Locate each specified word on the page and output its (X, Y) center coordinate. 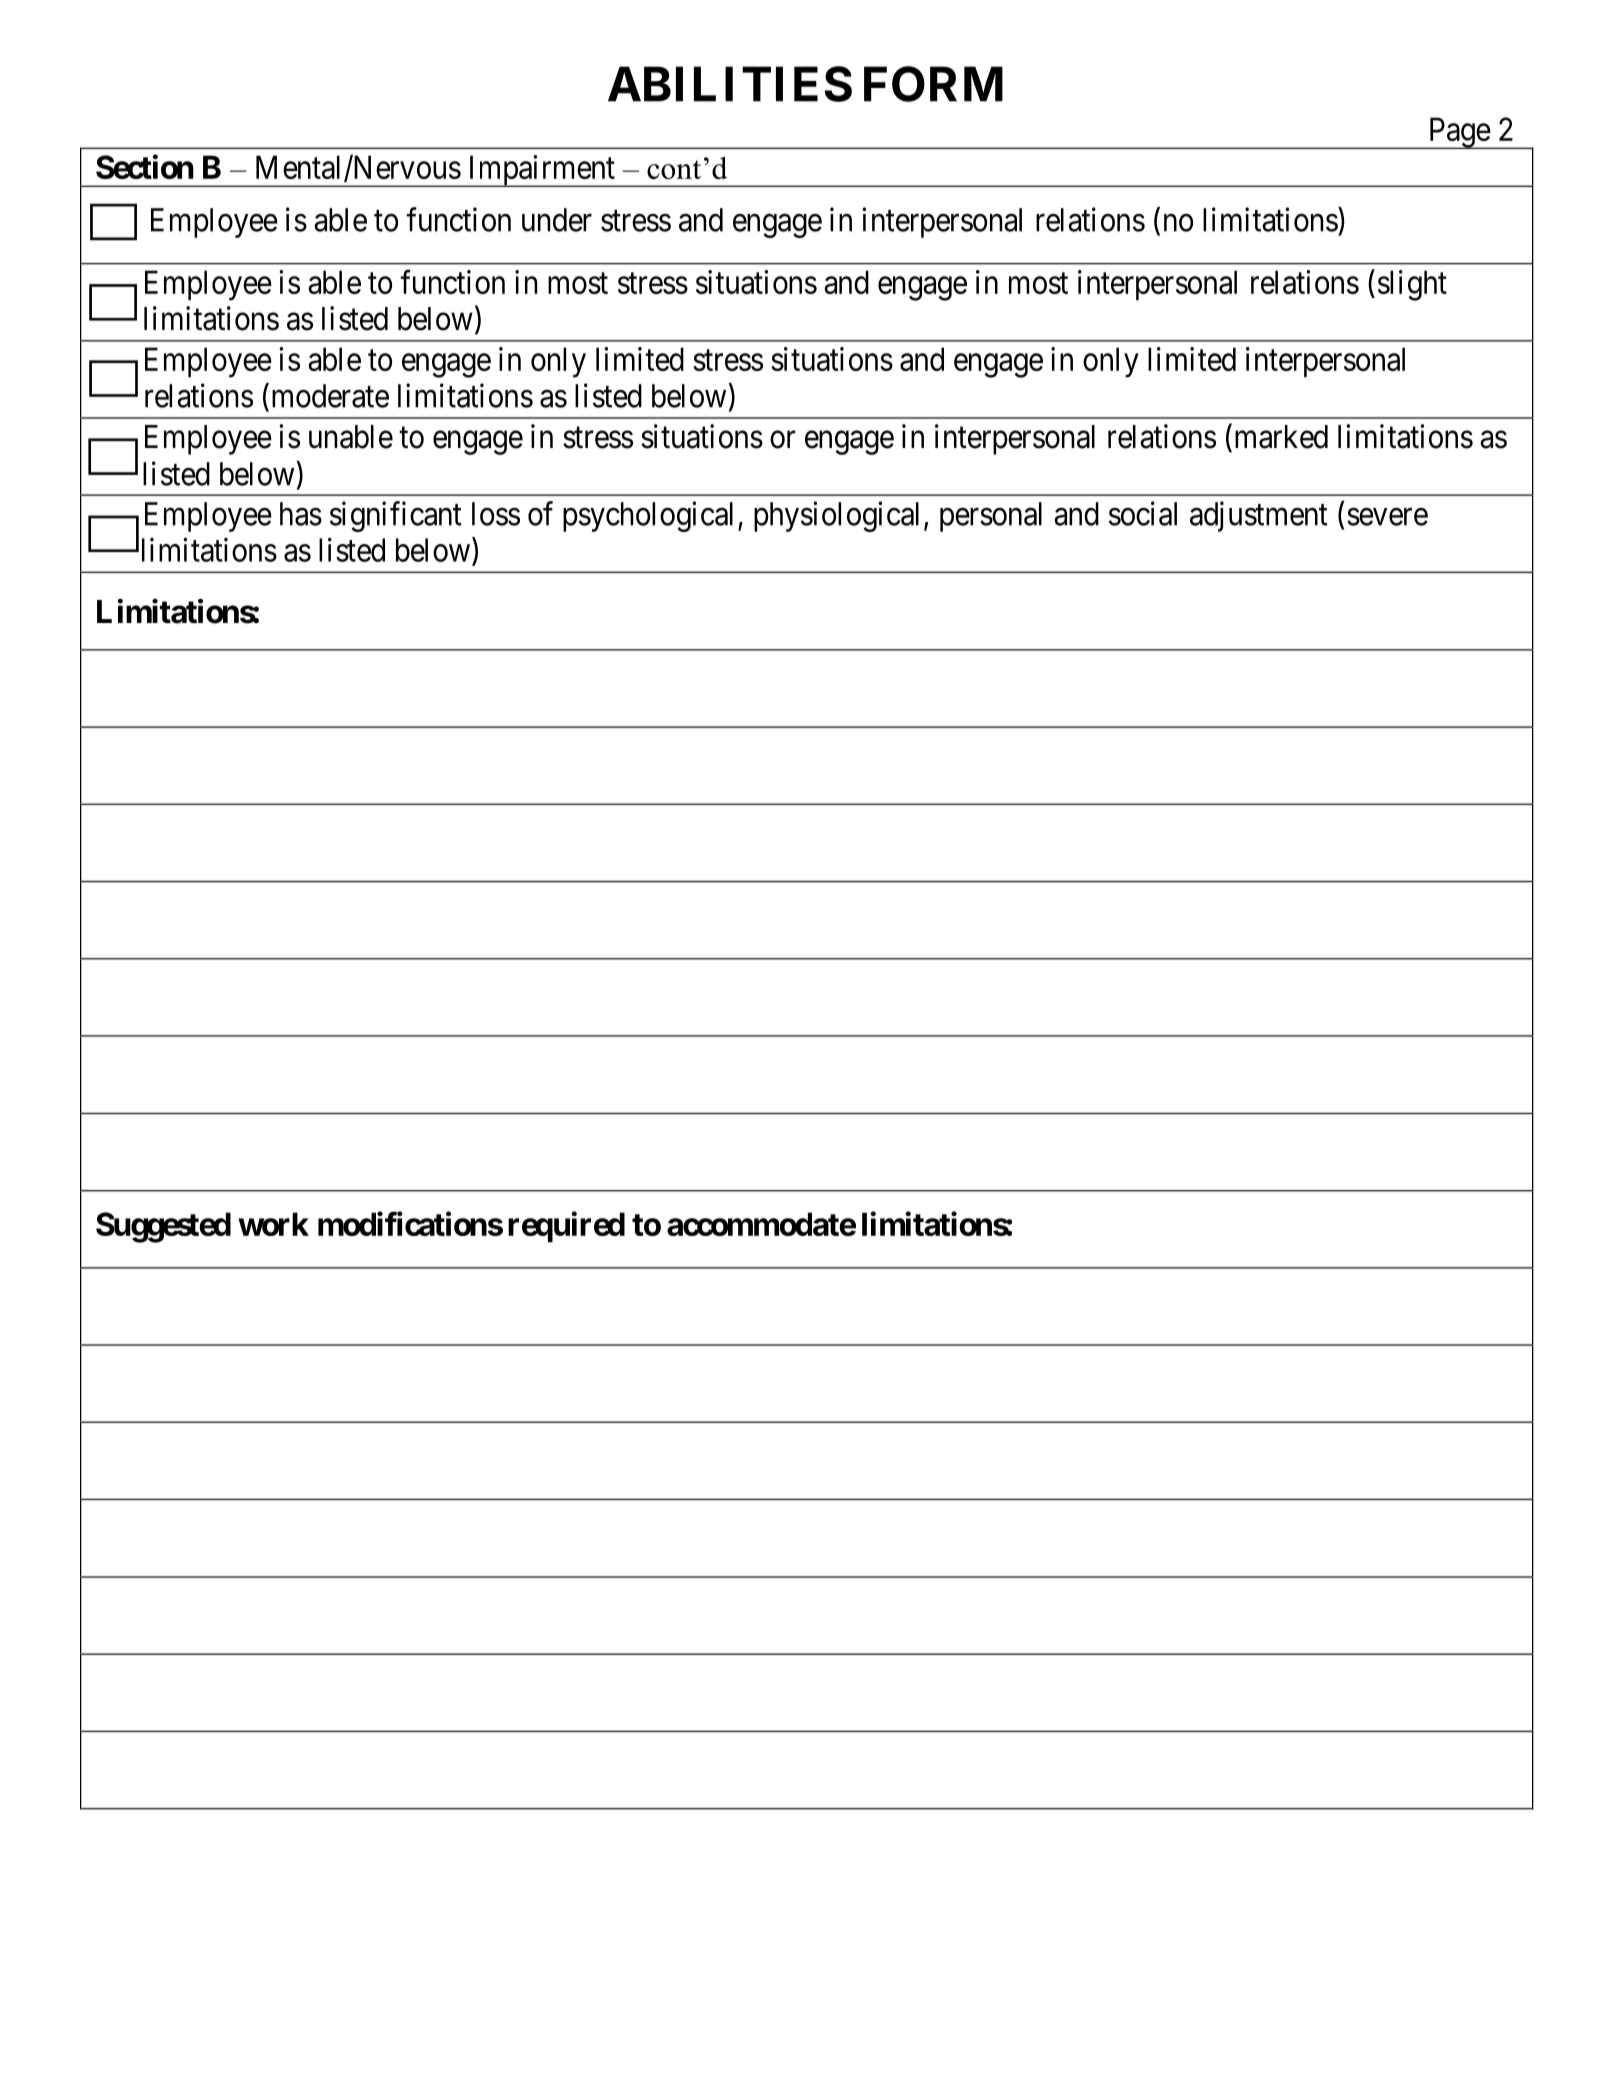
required (566, 1227)
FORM (933, 84)
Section (145, 166)
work (273, 1224)
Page (1458, 133)
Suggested (163, 1227)
